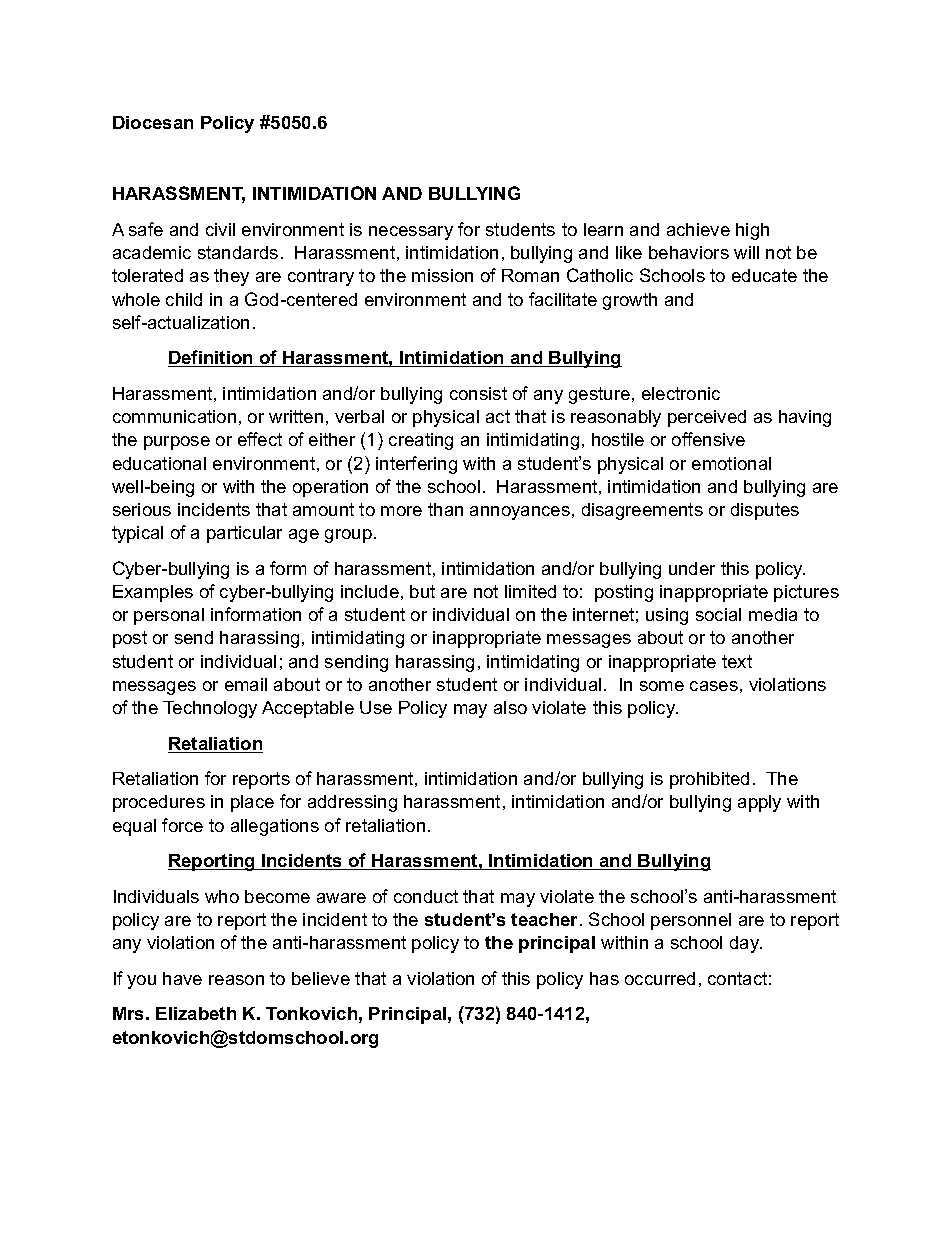 The height and width of the image is (1233, 952). I want to click on social, so click(718, 614).
